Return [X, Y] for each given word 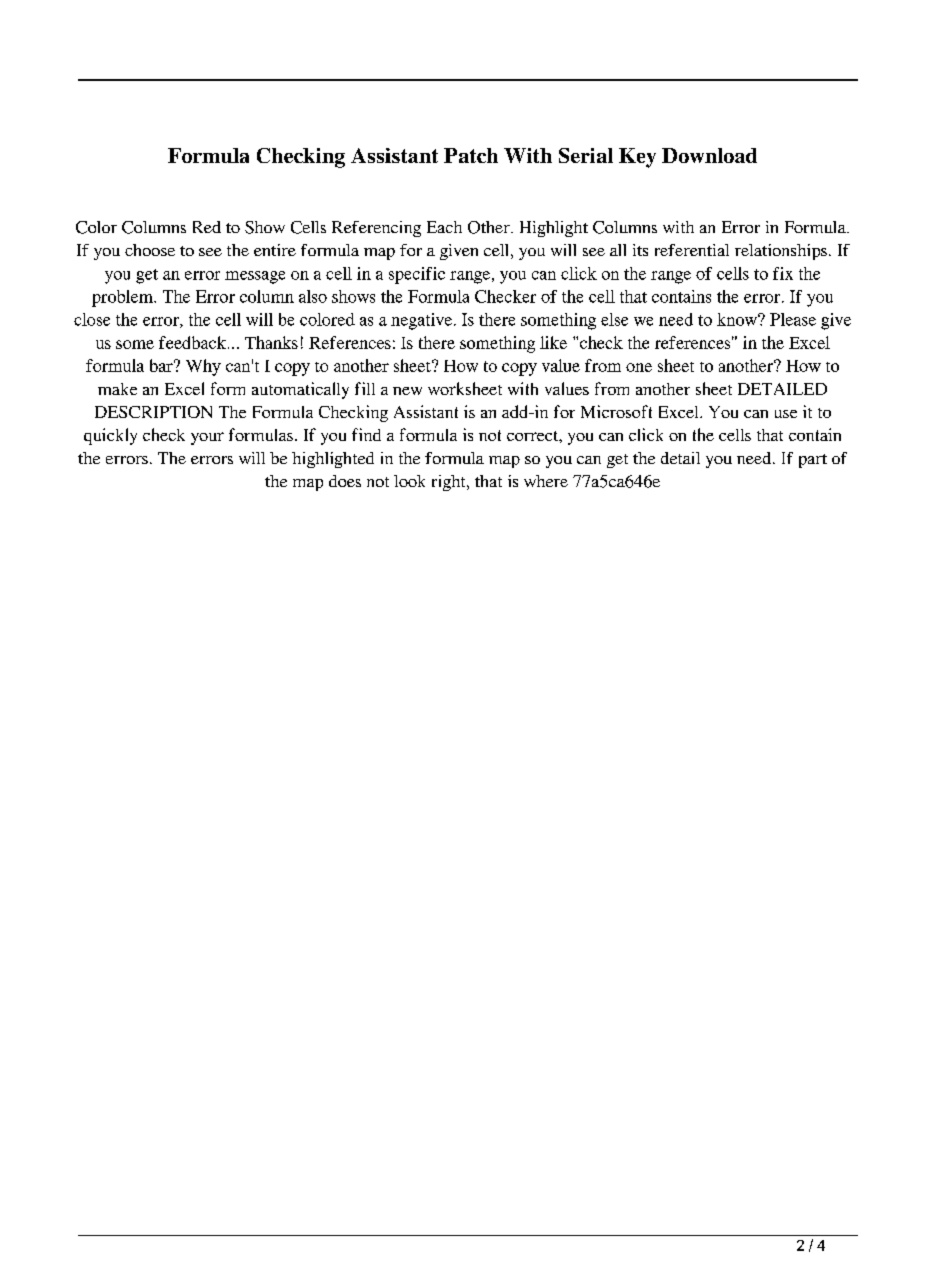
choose [150, 250]
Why [203, 367]
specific [417, 275]
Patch [471, 155]
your [207, 438]
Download [709, 155]
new [407, 391]
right [450, 483]
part [813, 461]
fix [783, 273]
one [639, 367]
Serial [586, 155]
